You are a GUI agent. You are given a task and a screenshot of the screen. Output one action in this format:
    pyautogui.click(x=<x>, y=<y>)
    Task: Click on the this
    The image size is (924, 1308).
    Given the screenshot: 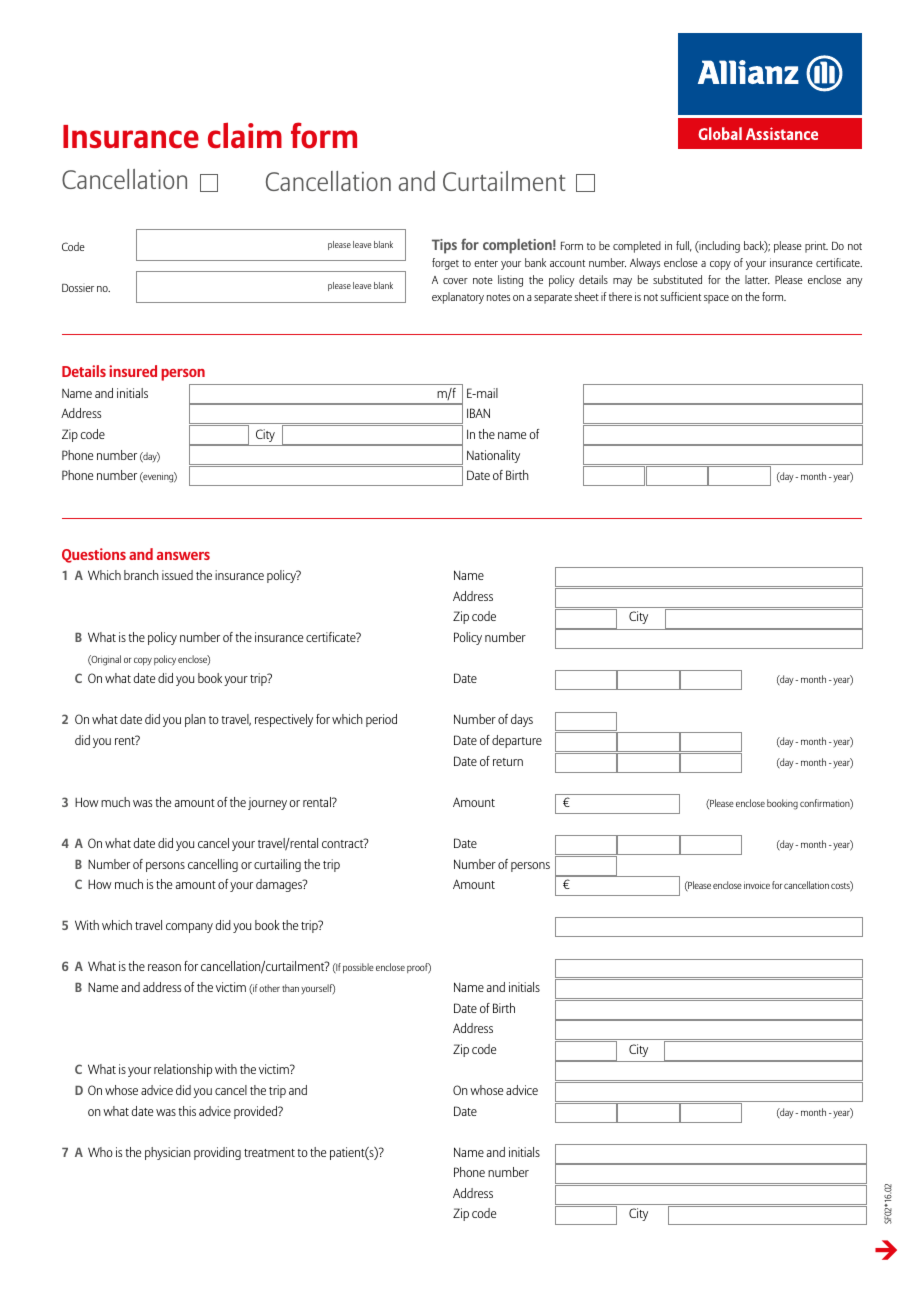 What is the action you would take?
    pyautogui.click(x=187, y=1111)
